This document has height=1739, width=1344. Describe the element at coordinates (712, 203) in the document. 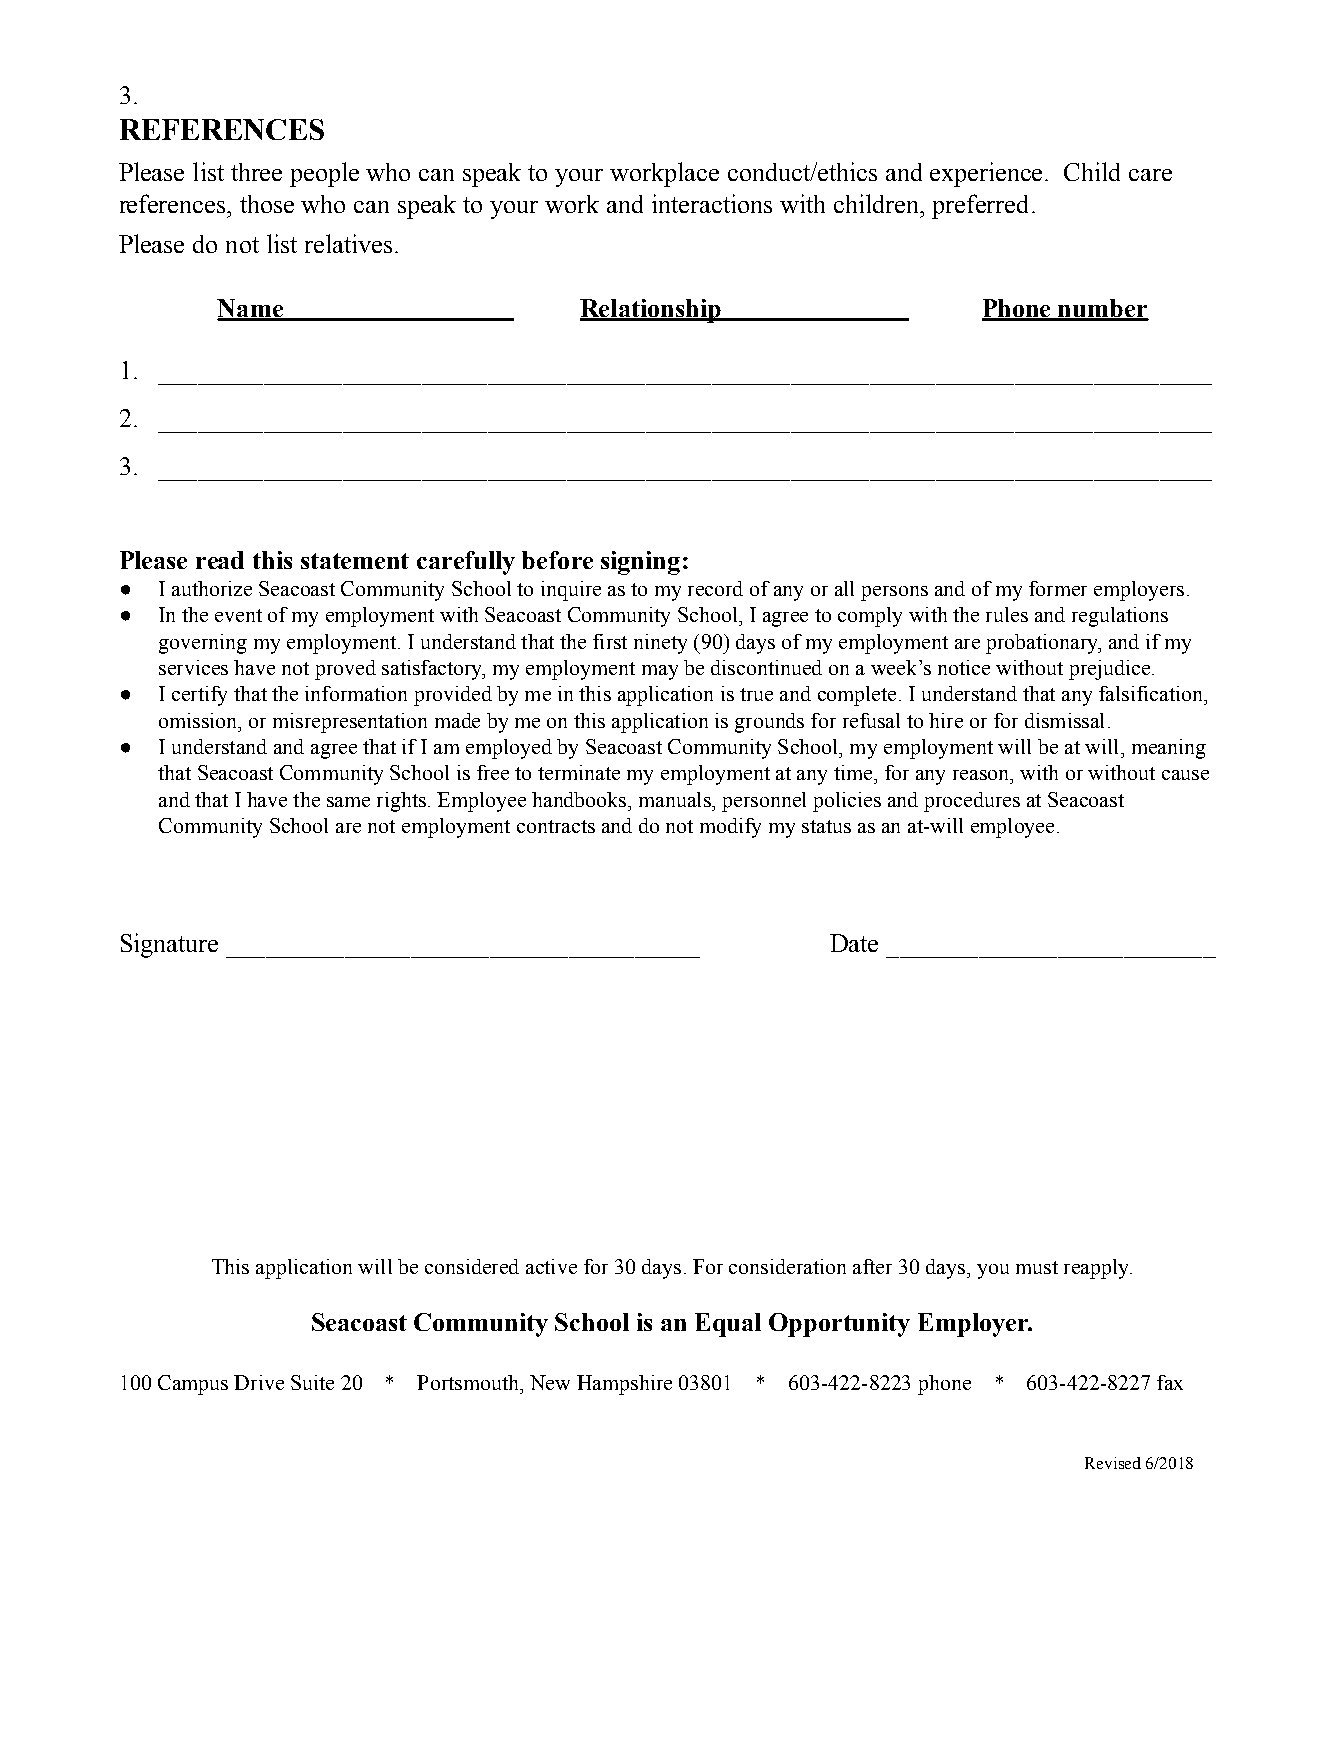

I see `interactions` at that location.
